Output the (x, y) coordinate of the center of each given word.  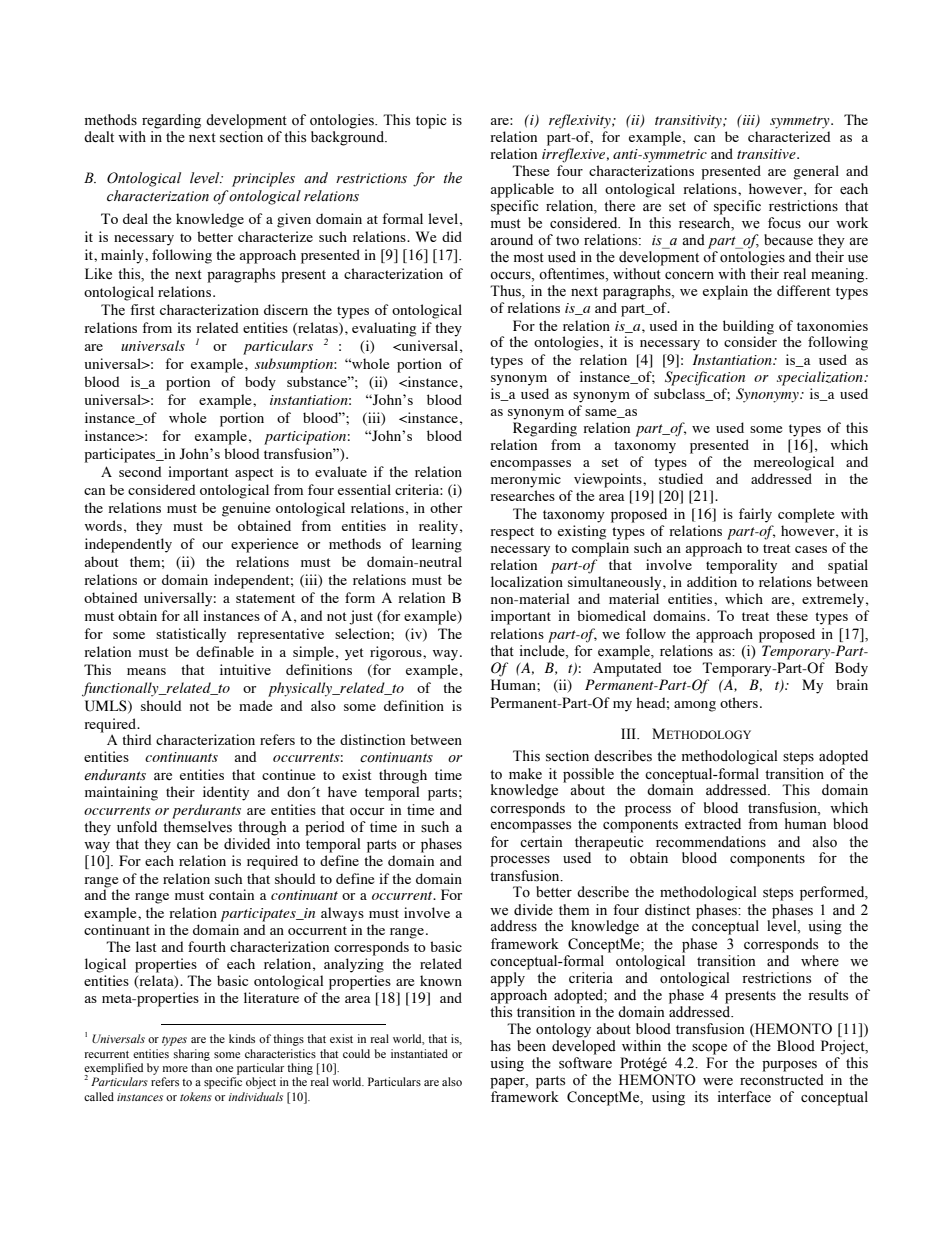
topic (431, 121)
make (525, 774)
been (531, 1046)
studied (681, 478)
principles (263, 179)
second (140, 471)
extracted (713, 824)
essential (364, 489)
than (201, 1067)
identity (226, 793)
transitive (767, 154)
